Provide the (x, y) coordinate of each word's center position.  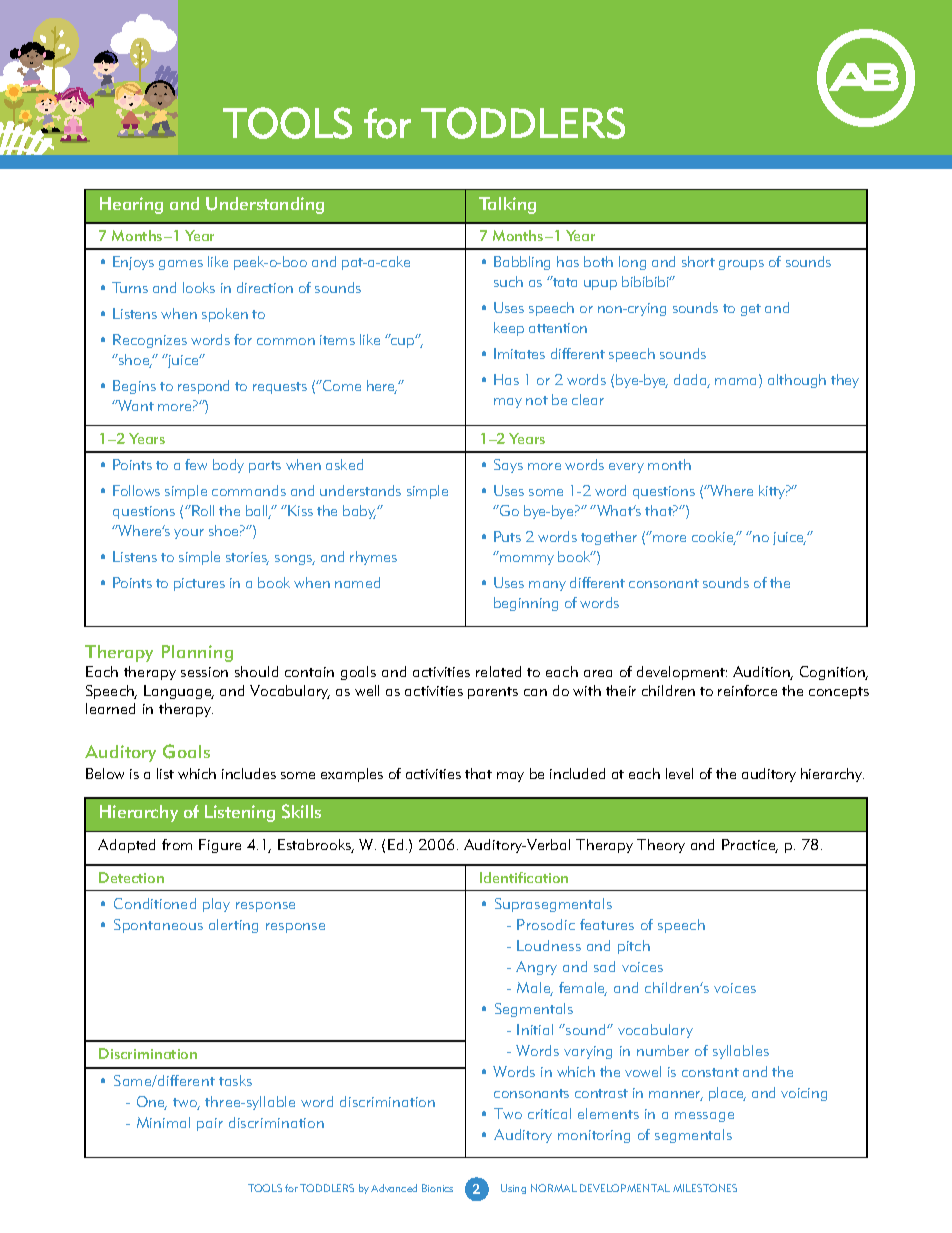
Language (179, 692)
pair (210, 1124)
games (181, 265)
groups (741, 265)
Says (508, 466)
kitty (773, 492)
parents (493, 693)
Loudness (549, 945)
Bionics (437, 1188)
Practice (750, 846)
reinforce (747, 690)
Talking (507, 205)
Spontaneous (158, 926)
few (196, 464)
